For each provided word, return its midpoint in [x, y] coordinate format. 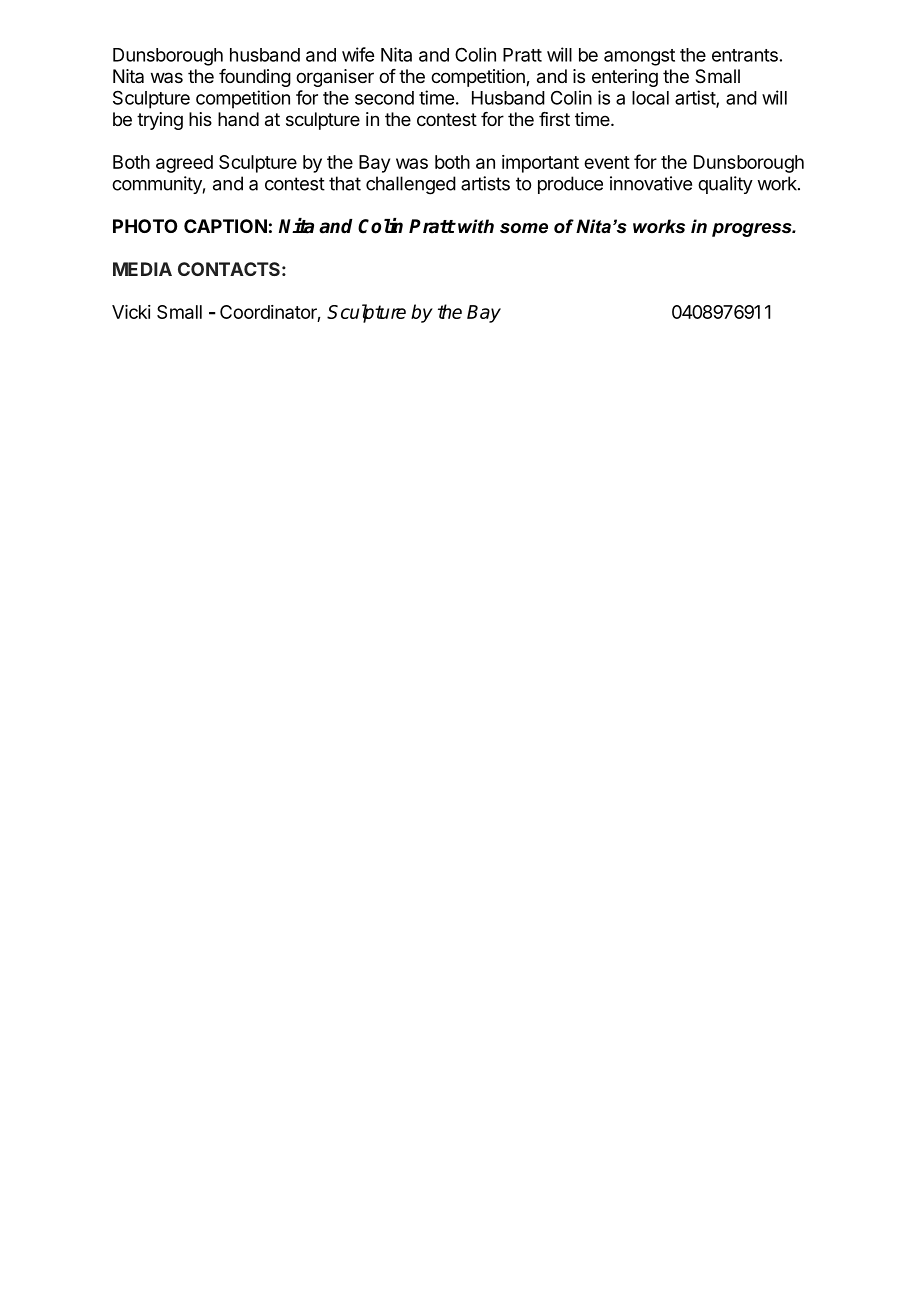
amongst [639, 57]
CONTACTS [229, 269]
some [524, 228]
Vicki [131, 312]
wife [358, 54]
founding [255, 78]
